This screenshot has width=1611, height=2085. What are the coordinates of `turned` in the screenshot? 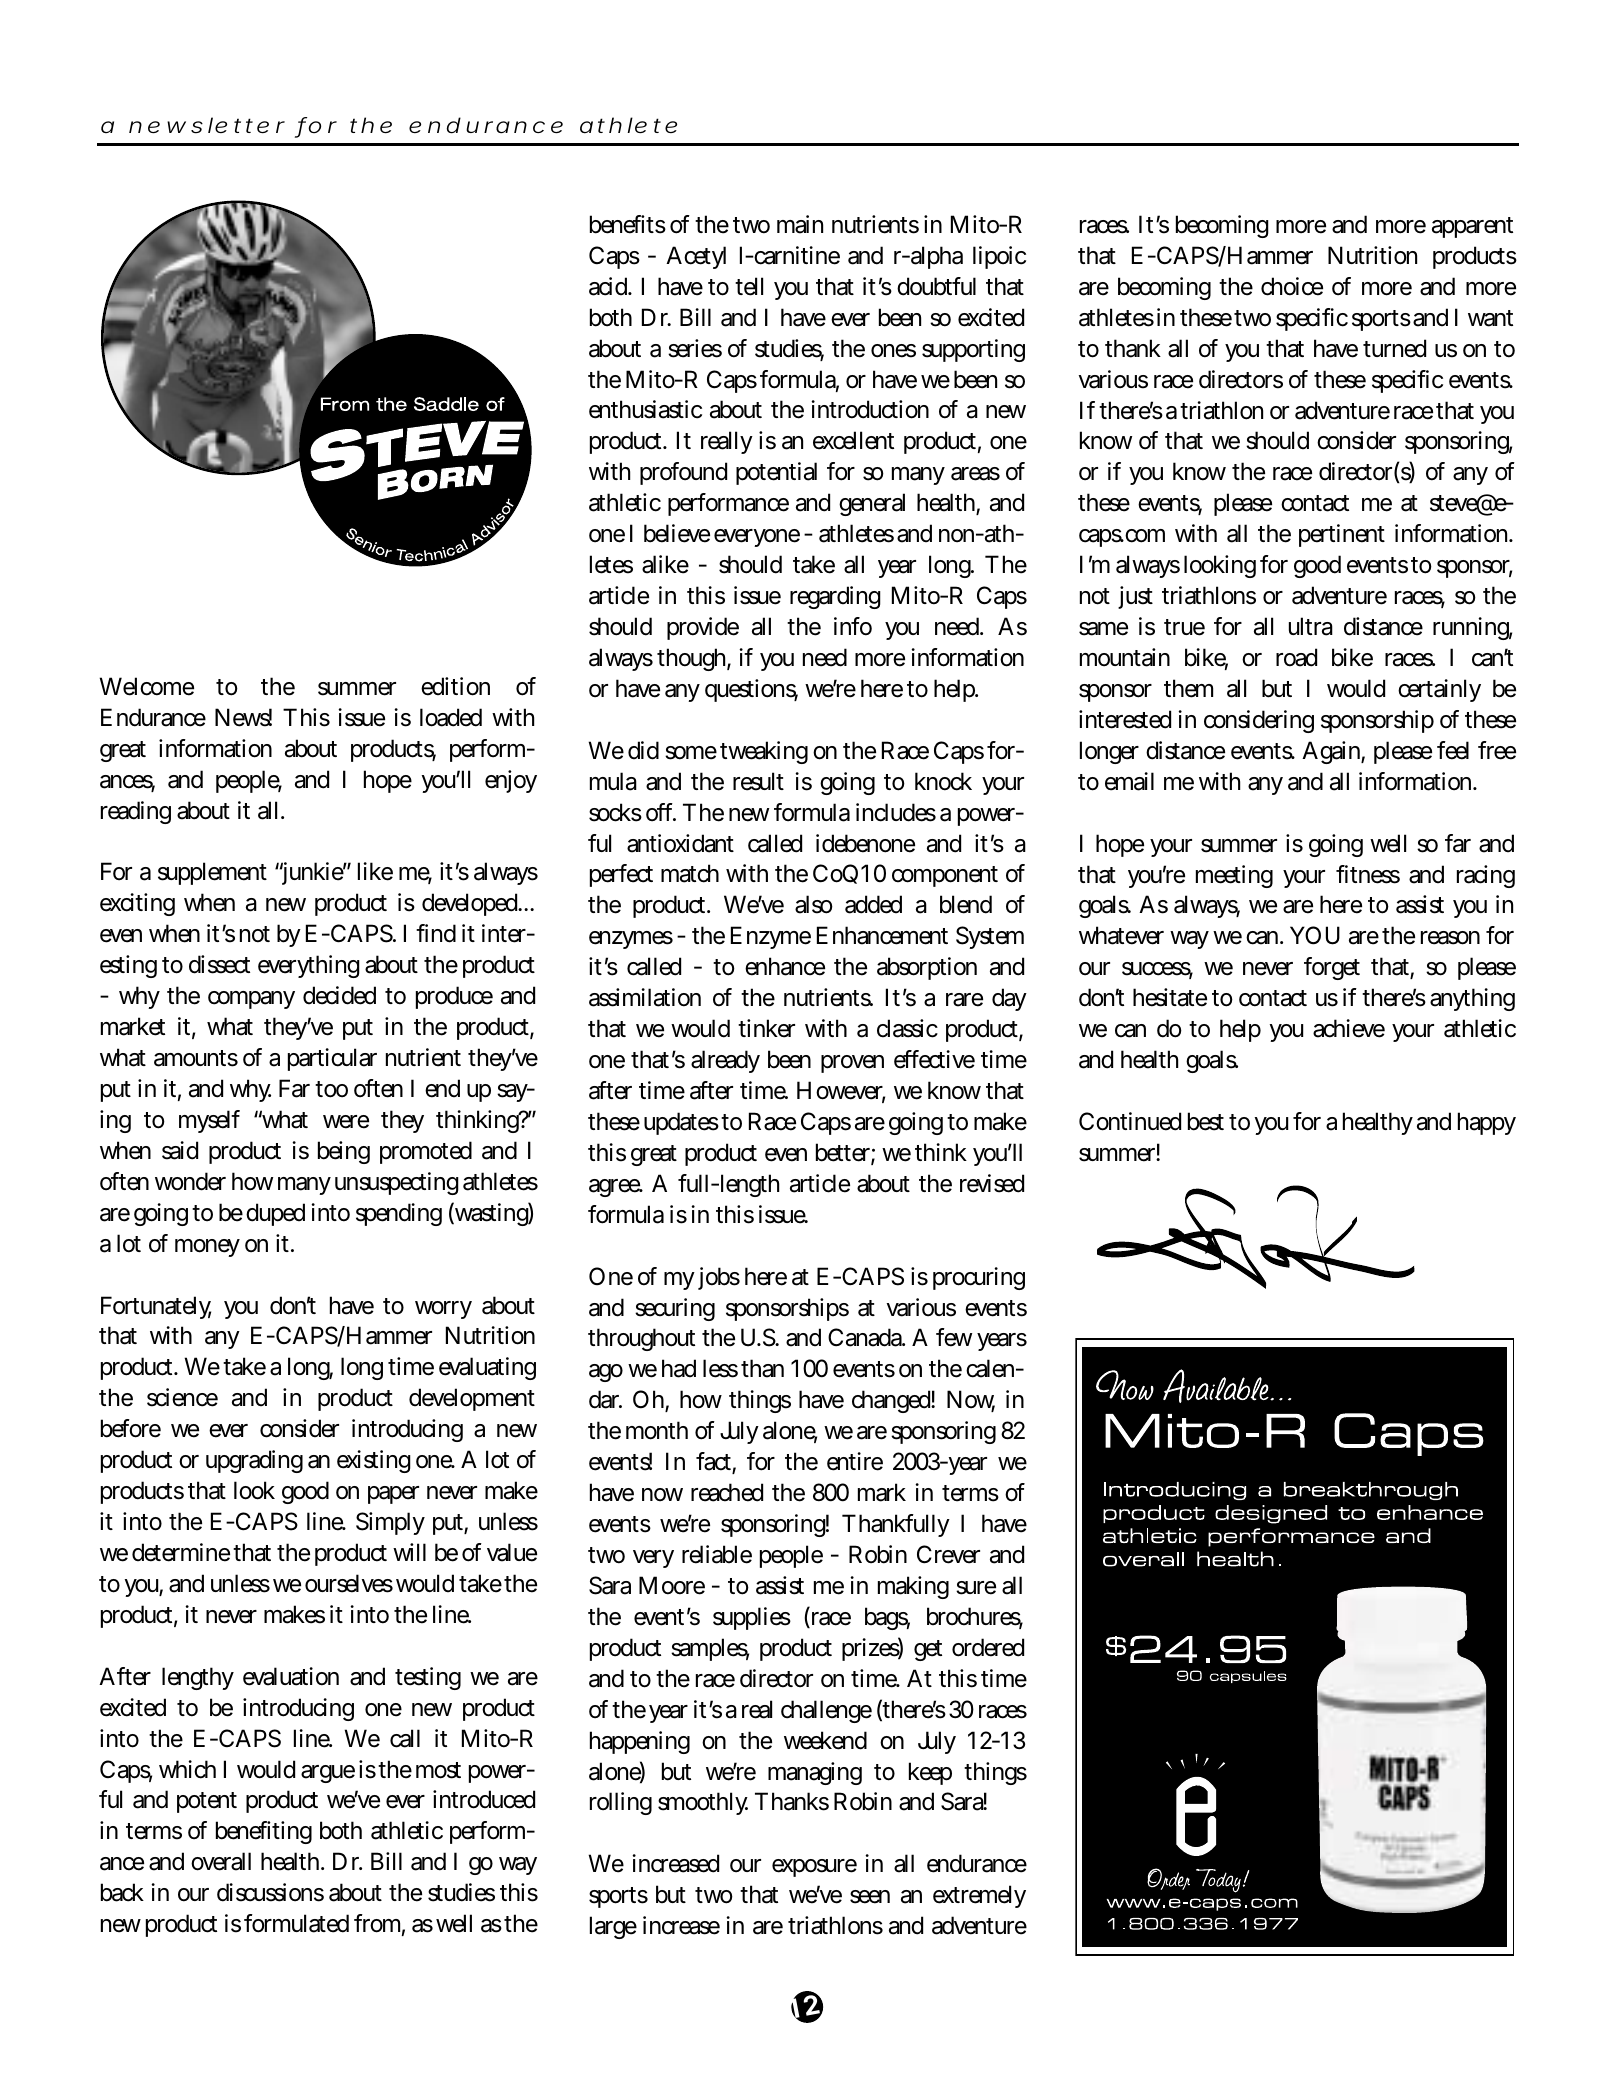 It's located at (1394, 348).
